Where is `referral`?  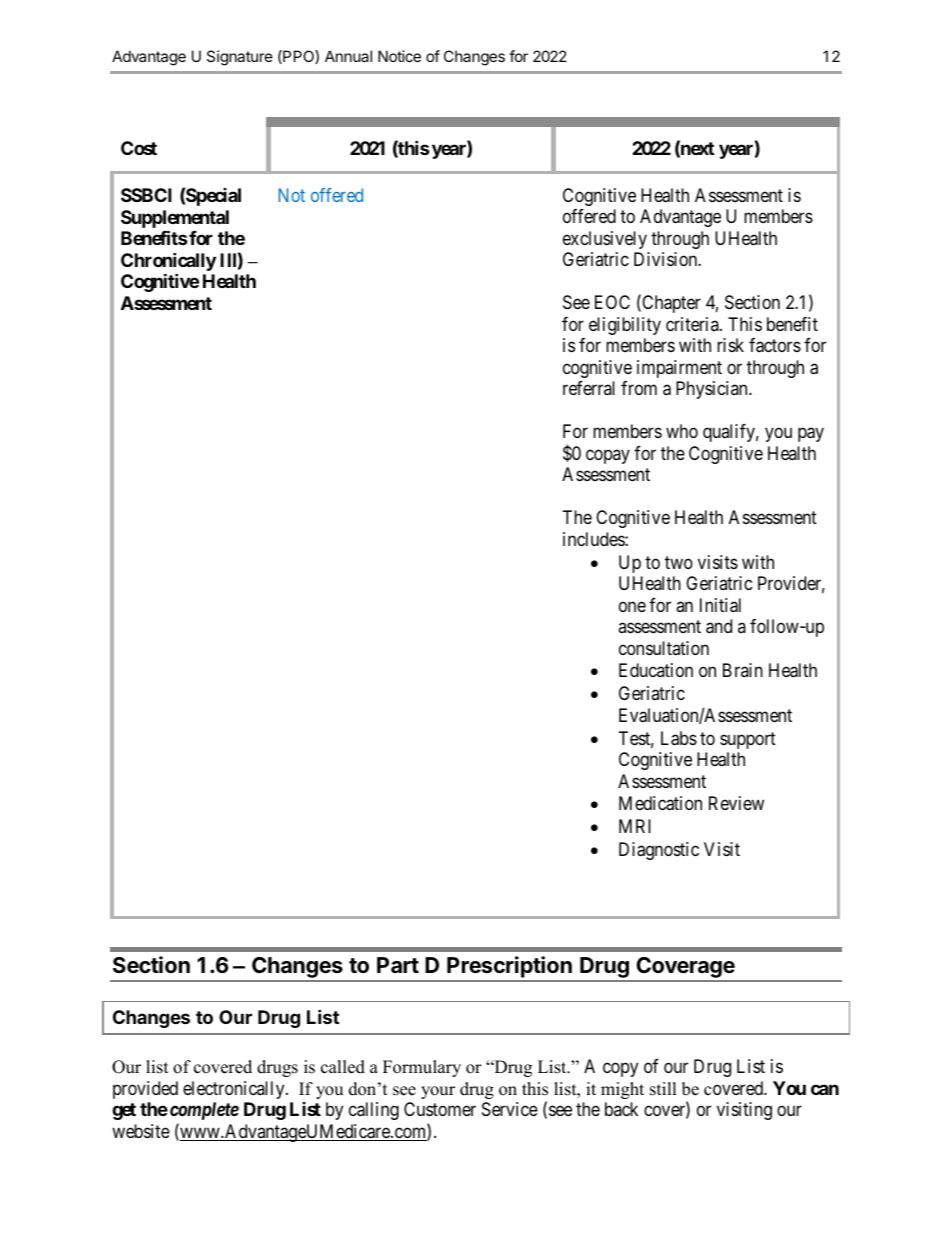
referral is located at coordinates (589, 388).
